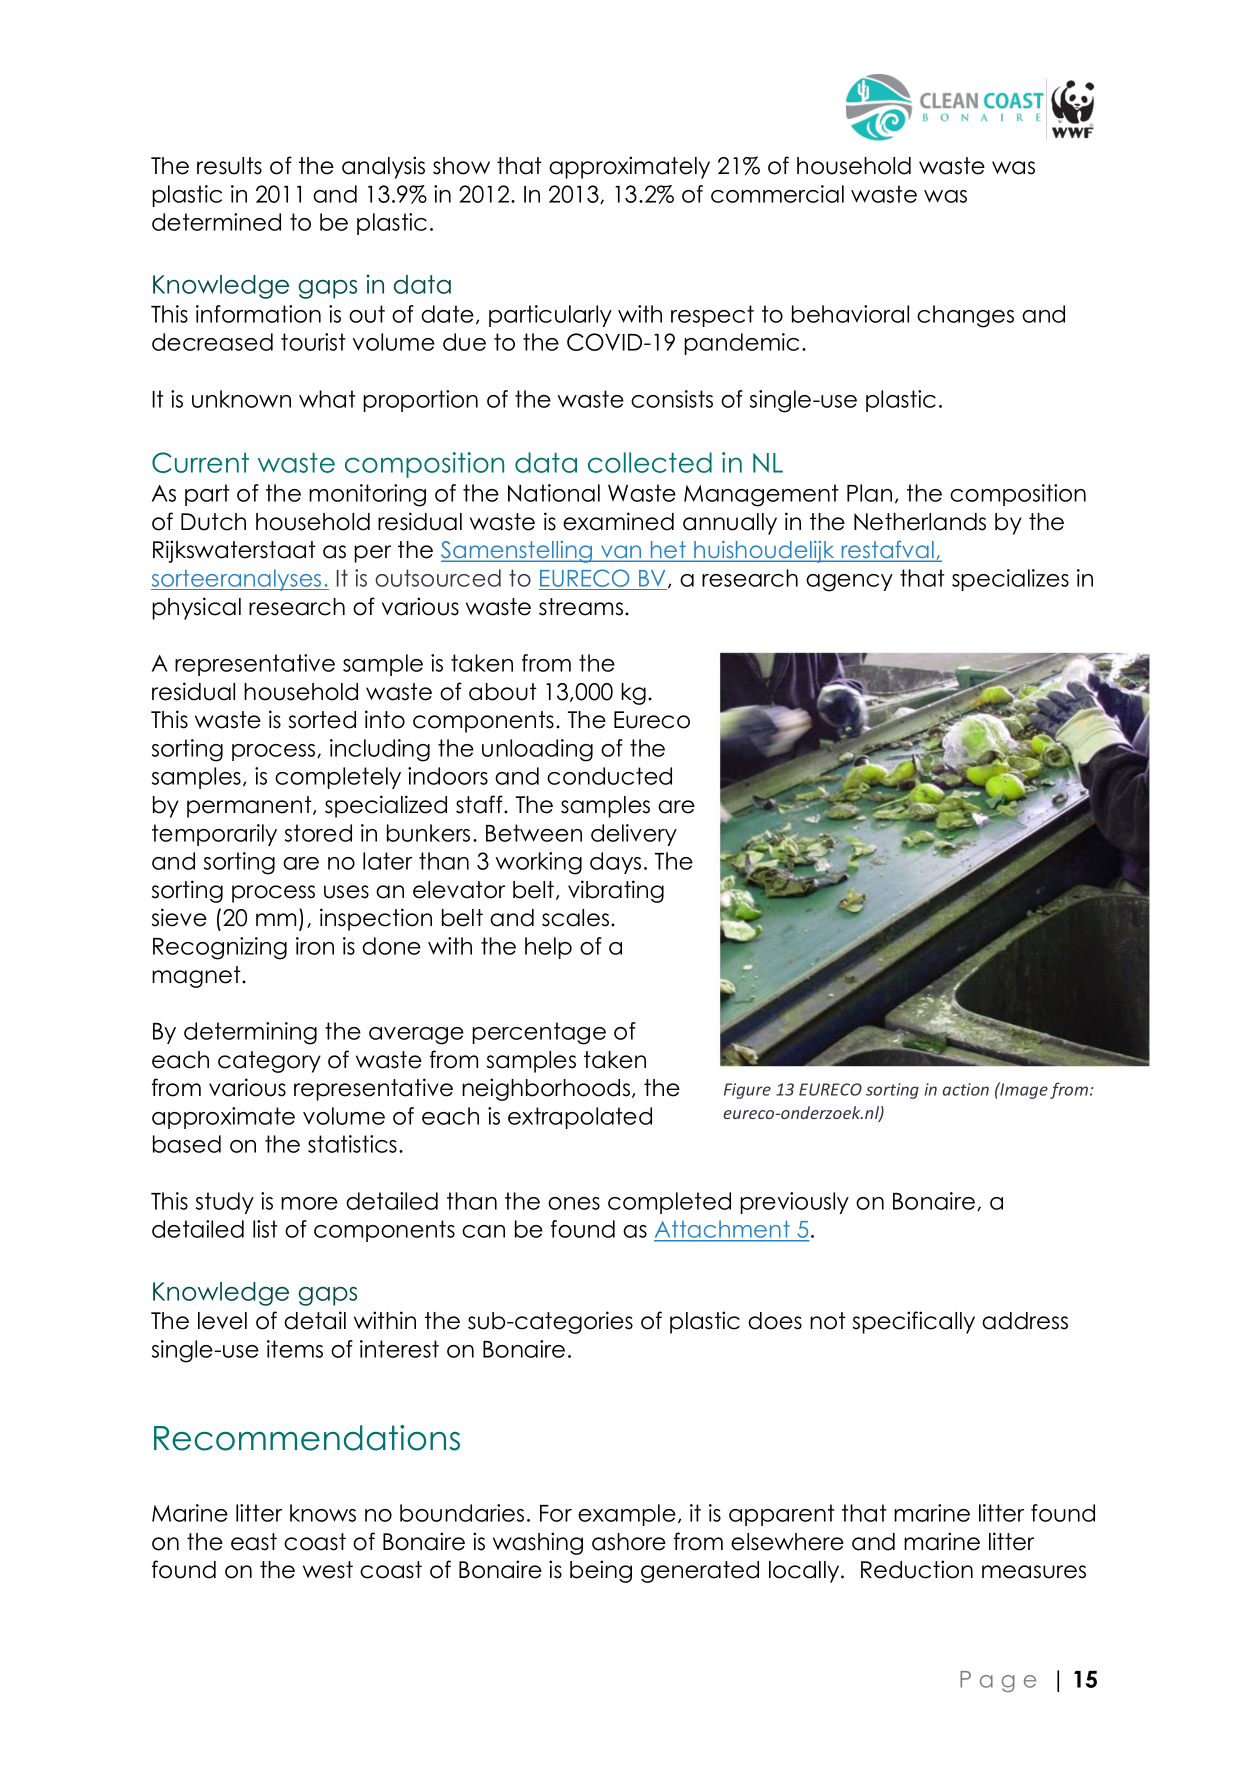  What do you see at coordinates (254, 1542) in the page?
I see `east` at bounding box center [254, 1542].
